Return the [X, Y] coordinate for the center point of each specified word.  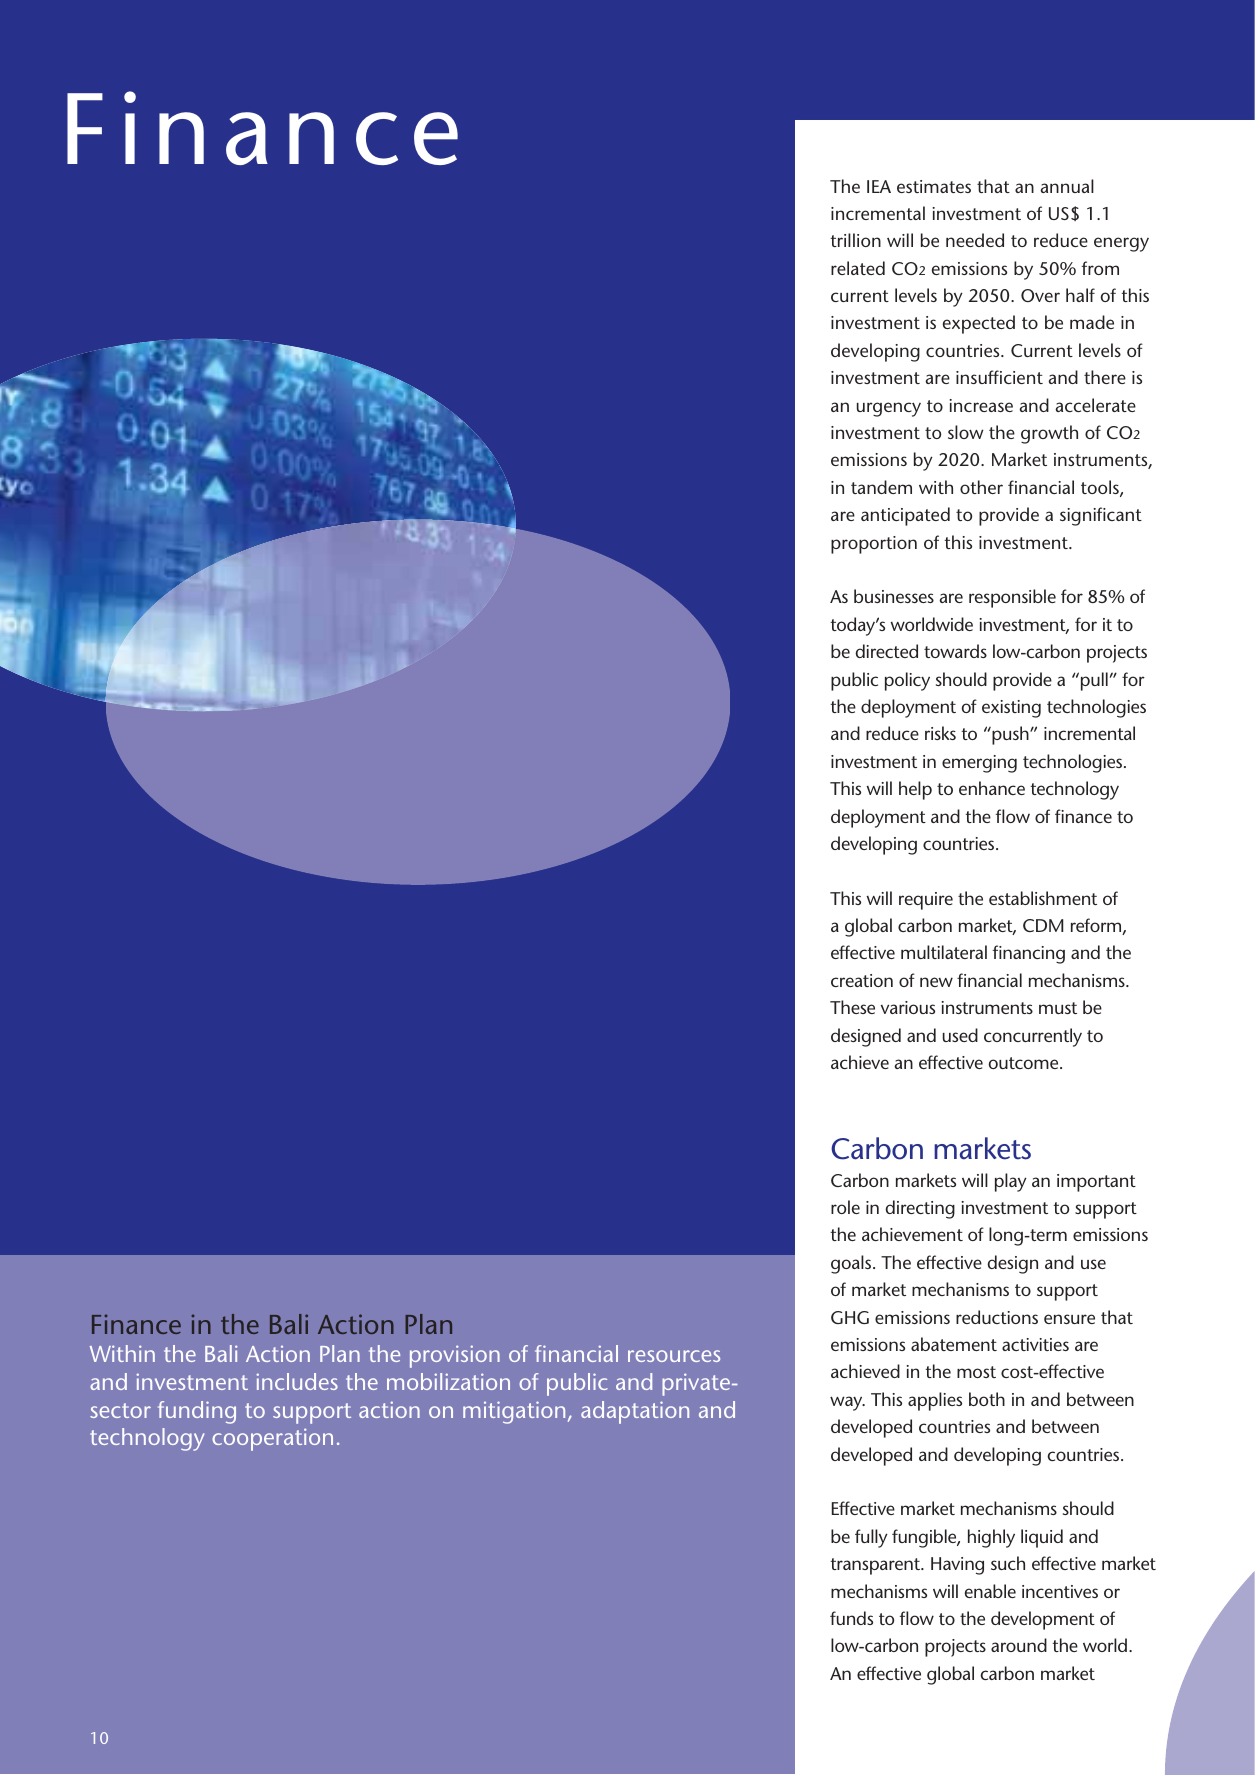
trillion [855, 240]
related [858, 268]
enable [990, 1591]
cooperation [272, 1439]
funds [851, 1618]
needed [975, 240]
